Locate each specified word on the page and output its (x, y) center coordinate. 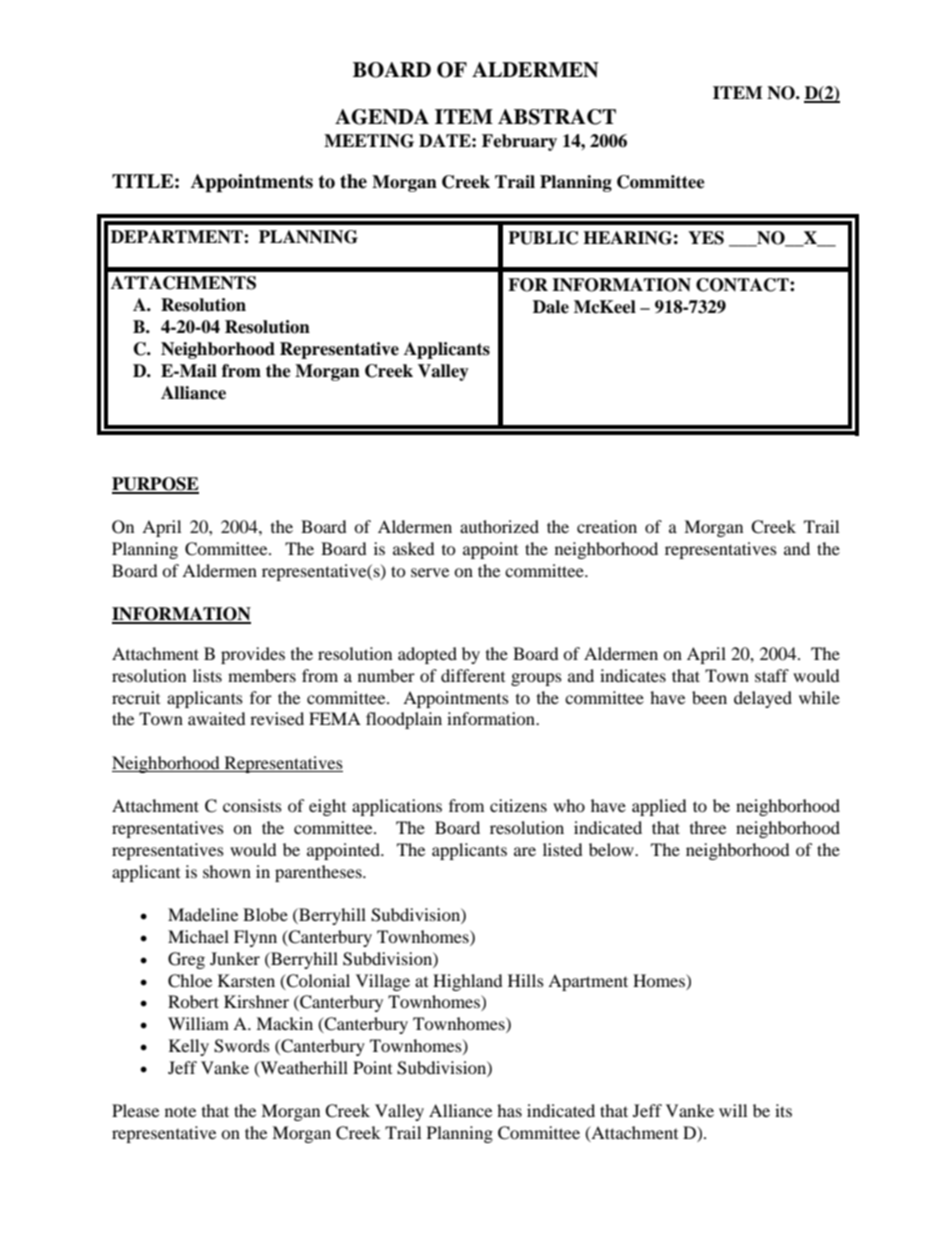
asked (414, 548)
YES (706, 238)
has (509, 1110)
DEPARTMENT (178, 237)
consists (252, 805)
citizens (518, 805)
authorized (499, 526)
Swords (242, 1046)
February (519, 142)
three (708, 827)
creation (607, 526)
